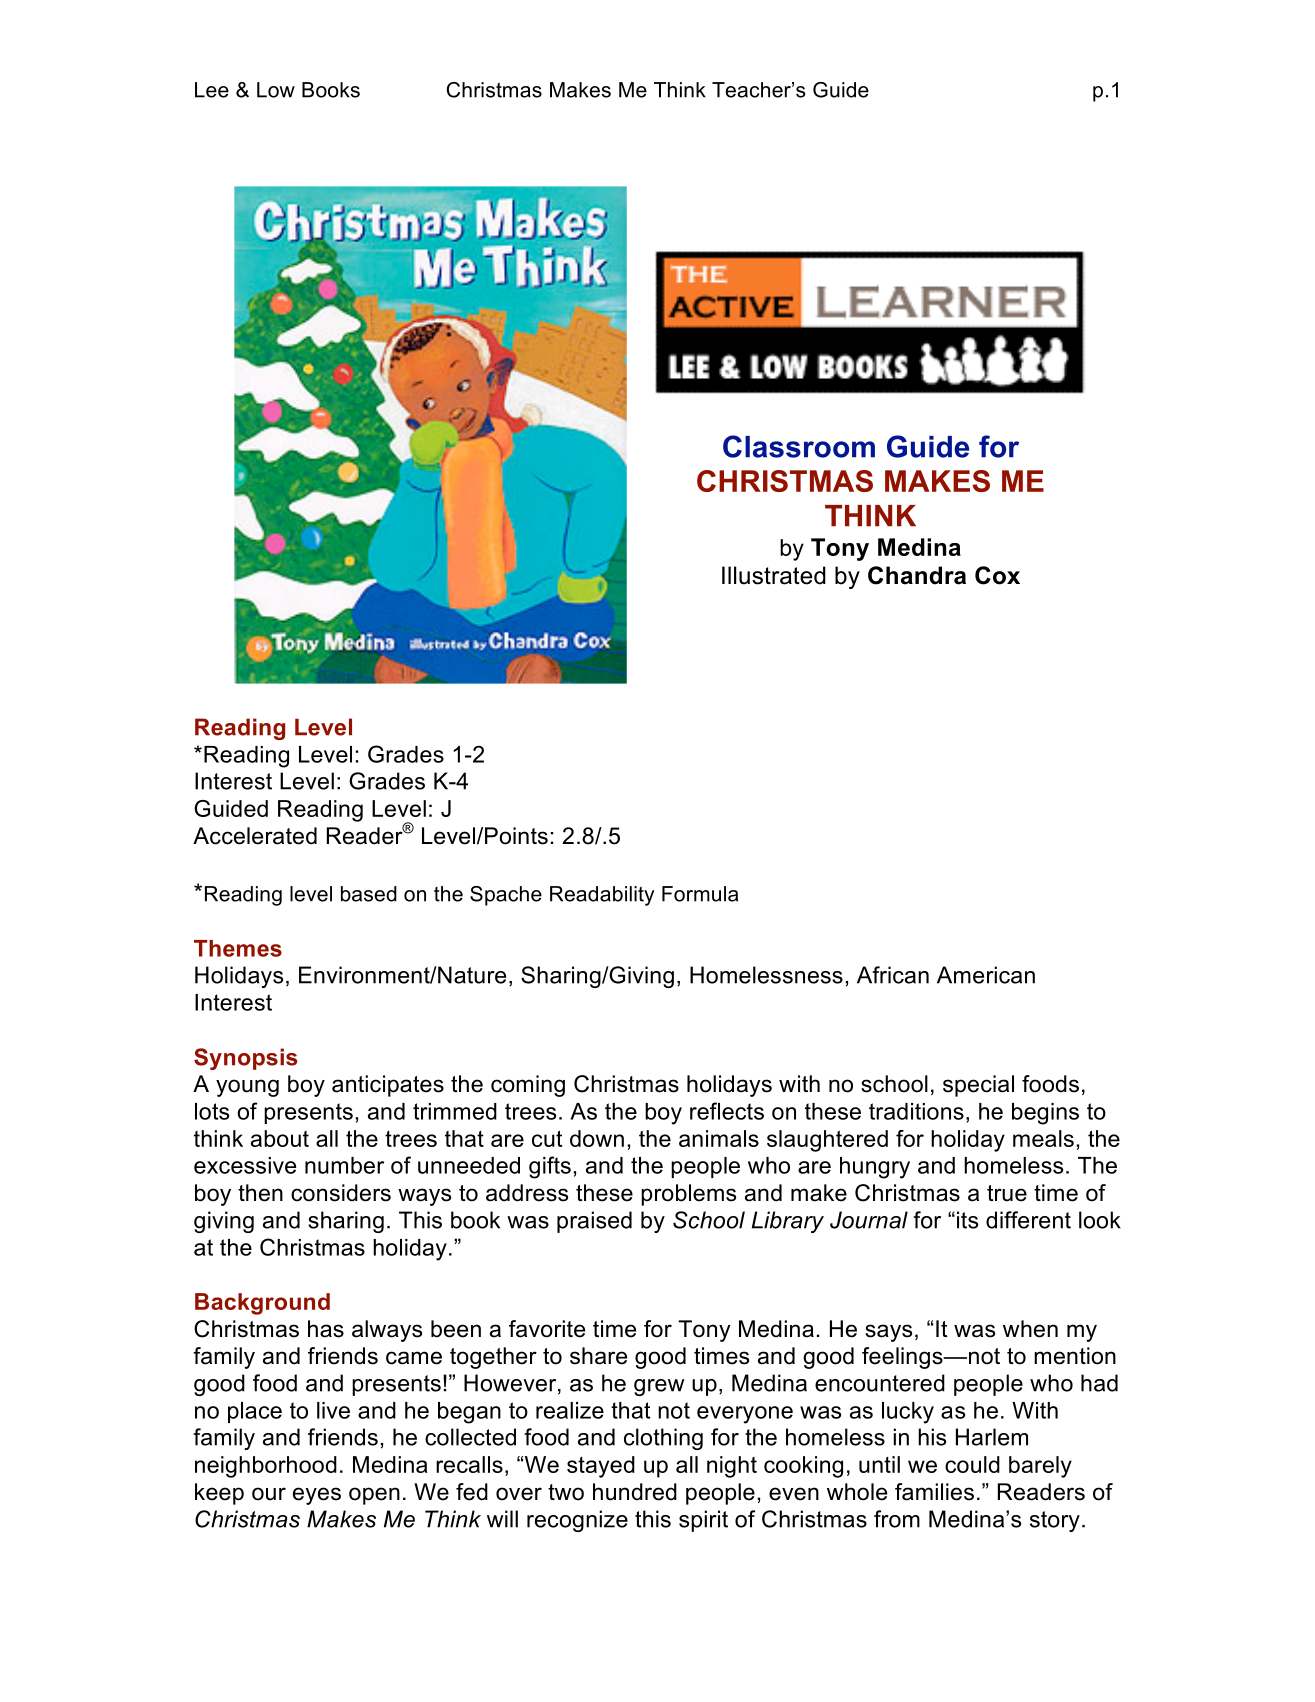  I want to click on Chandra, so click(917, 575).
